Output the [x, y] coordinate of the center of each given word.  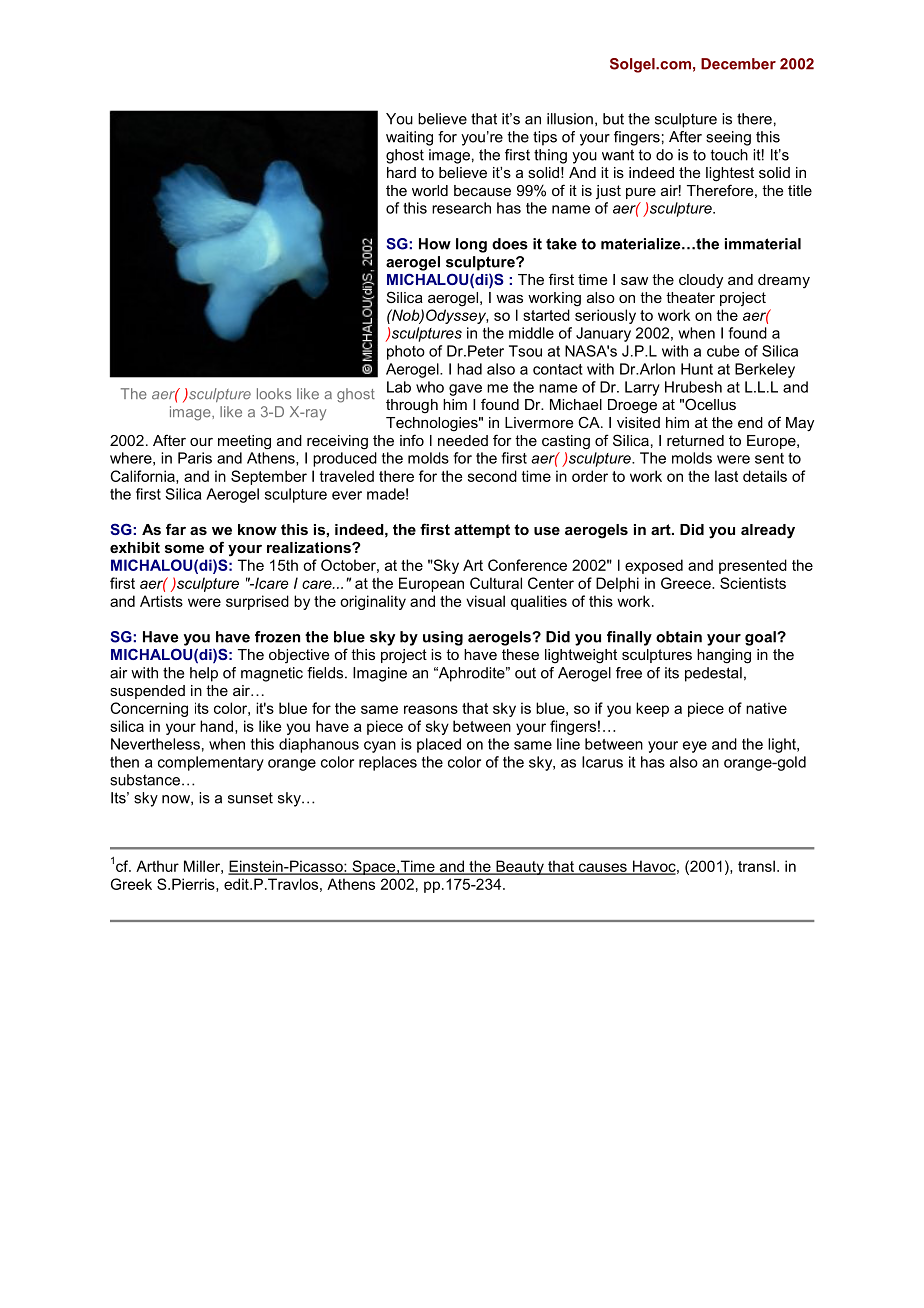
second [492, 476]
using [443, 638]
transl [756, 866]
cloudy [701, 281]
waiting [409, 138]
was [509, 299]
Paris [195, 458]
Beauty [520, 867]
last [726, 476]
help [204, 674]
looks [274, 394]
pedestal [713, 674]
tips [545, 138]
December [738, 64]
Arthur [157, 866]
